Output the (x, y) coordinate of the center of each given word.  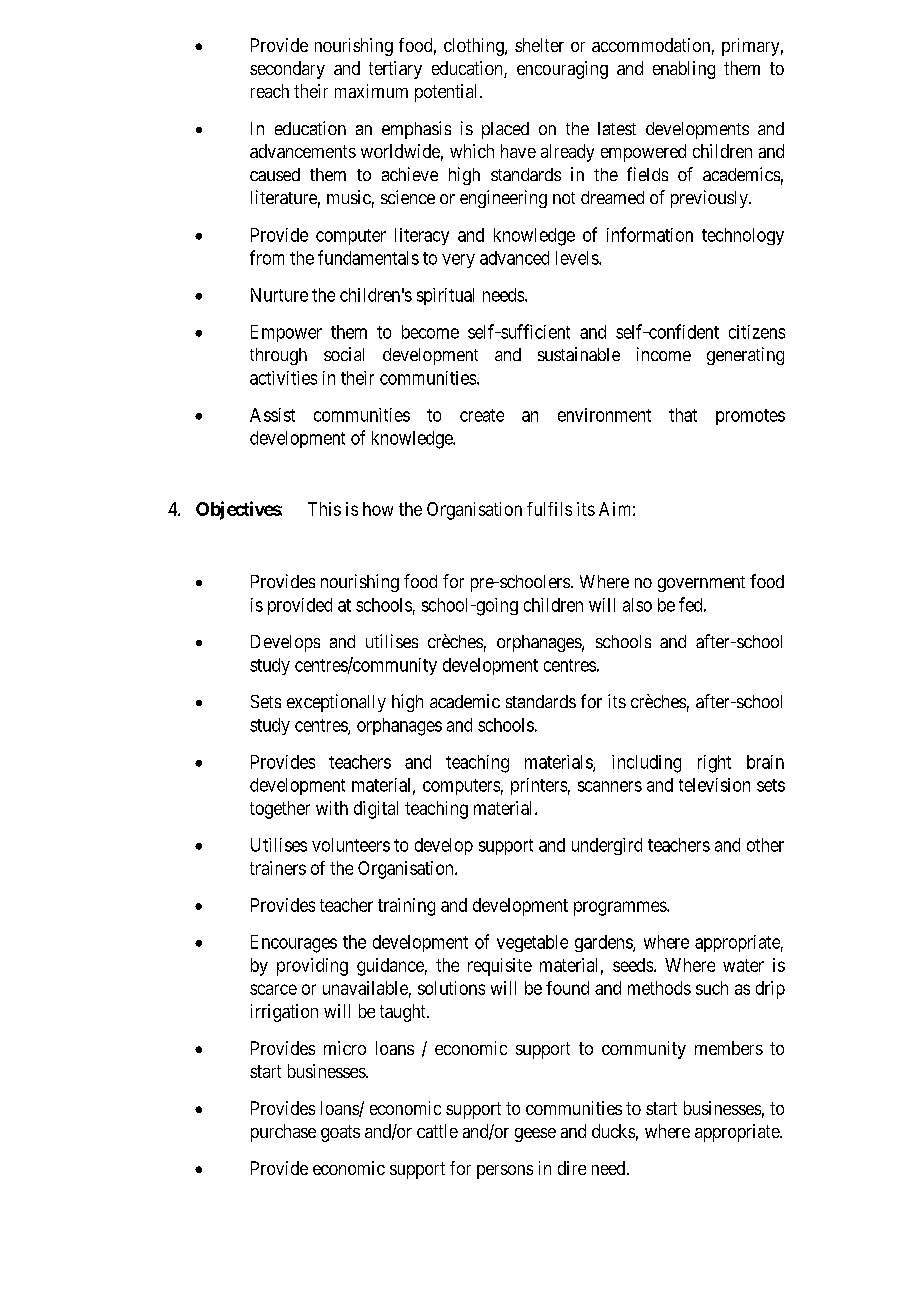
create (482, 415)
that (683, 415)
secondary (287, 70)
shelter (539, 45)
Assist (272, 415)
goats (340, 1133)
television (714, 785)
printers (539, 786)
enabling (684, 70)
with (332, 808)
